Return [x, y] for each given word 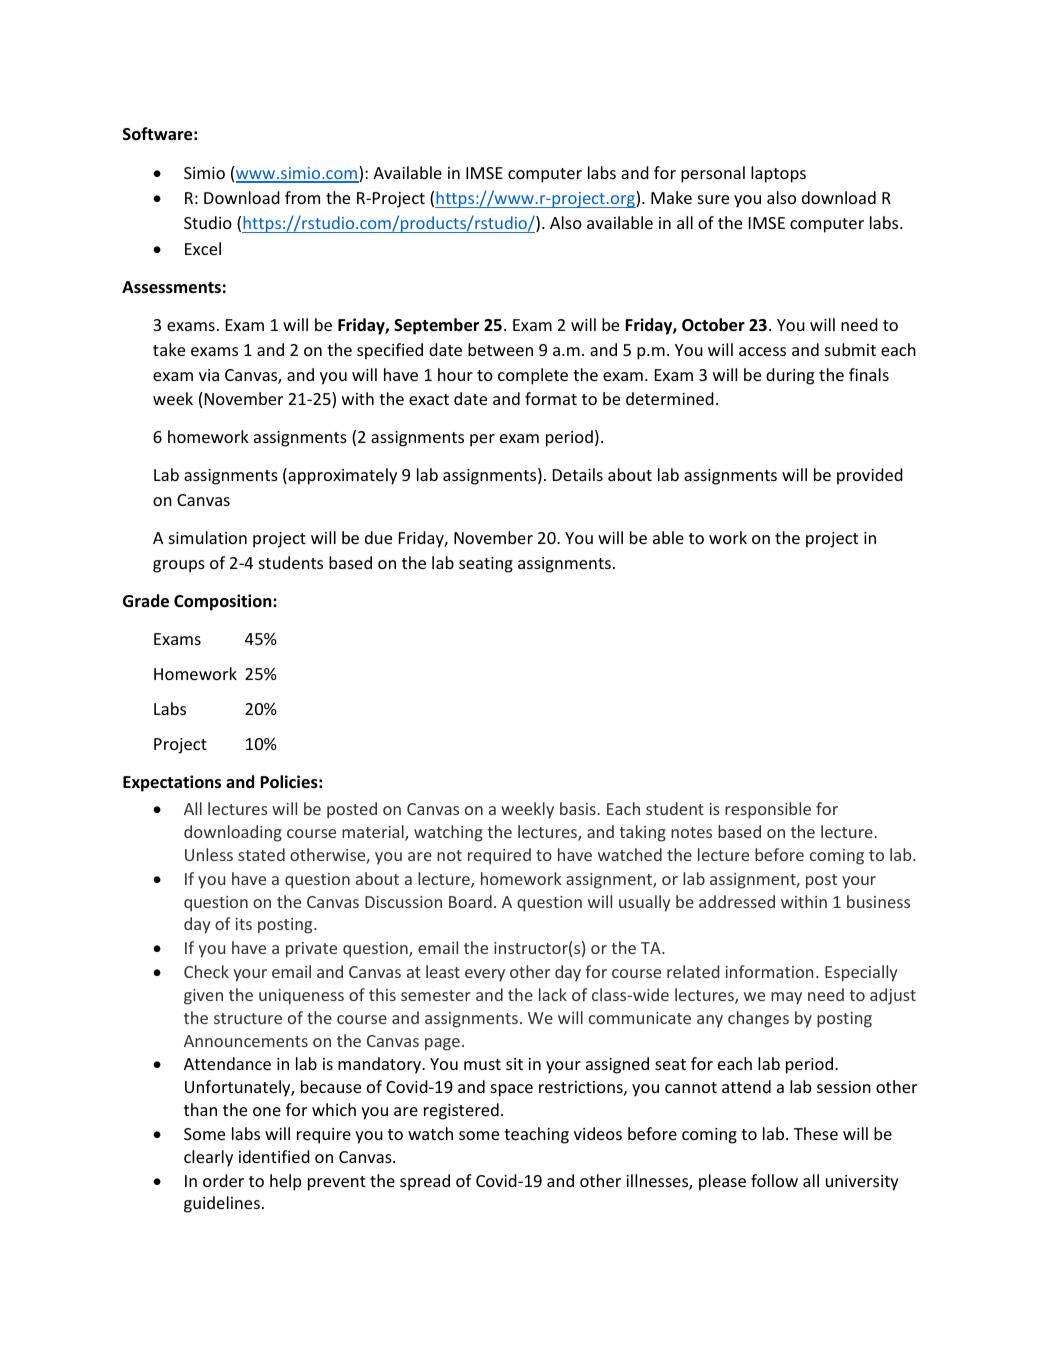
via [209, 375]
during [790, 376]
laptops [778, 174]
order [223, 1180]
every [485, 975]
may [786, 998]
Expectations [172, 783]
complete [533, 376]
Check [206, 971]
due [378, 537]
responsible [768, 810]
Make [671, 197]
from [302, 197]
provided [870, 476]
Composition [224, 602]
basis [579, 808]
